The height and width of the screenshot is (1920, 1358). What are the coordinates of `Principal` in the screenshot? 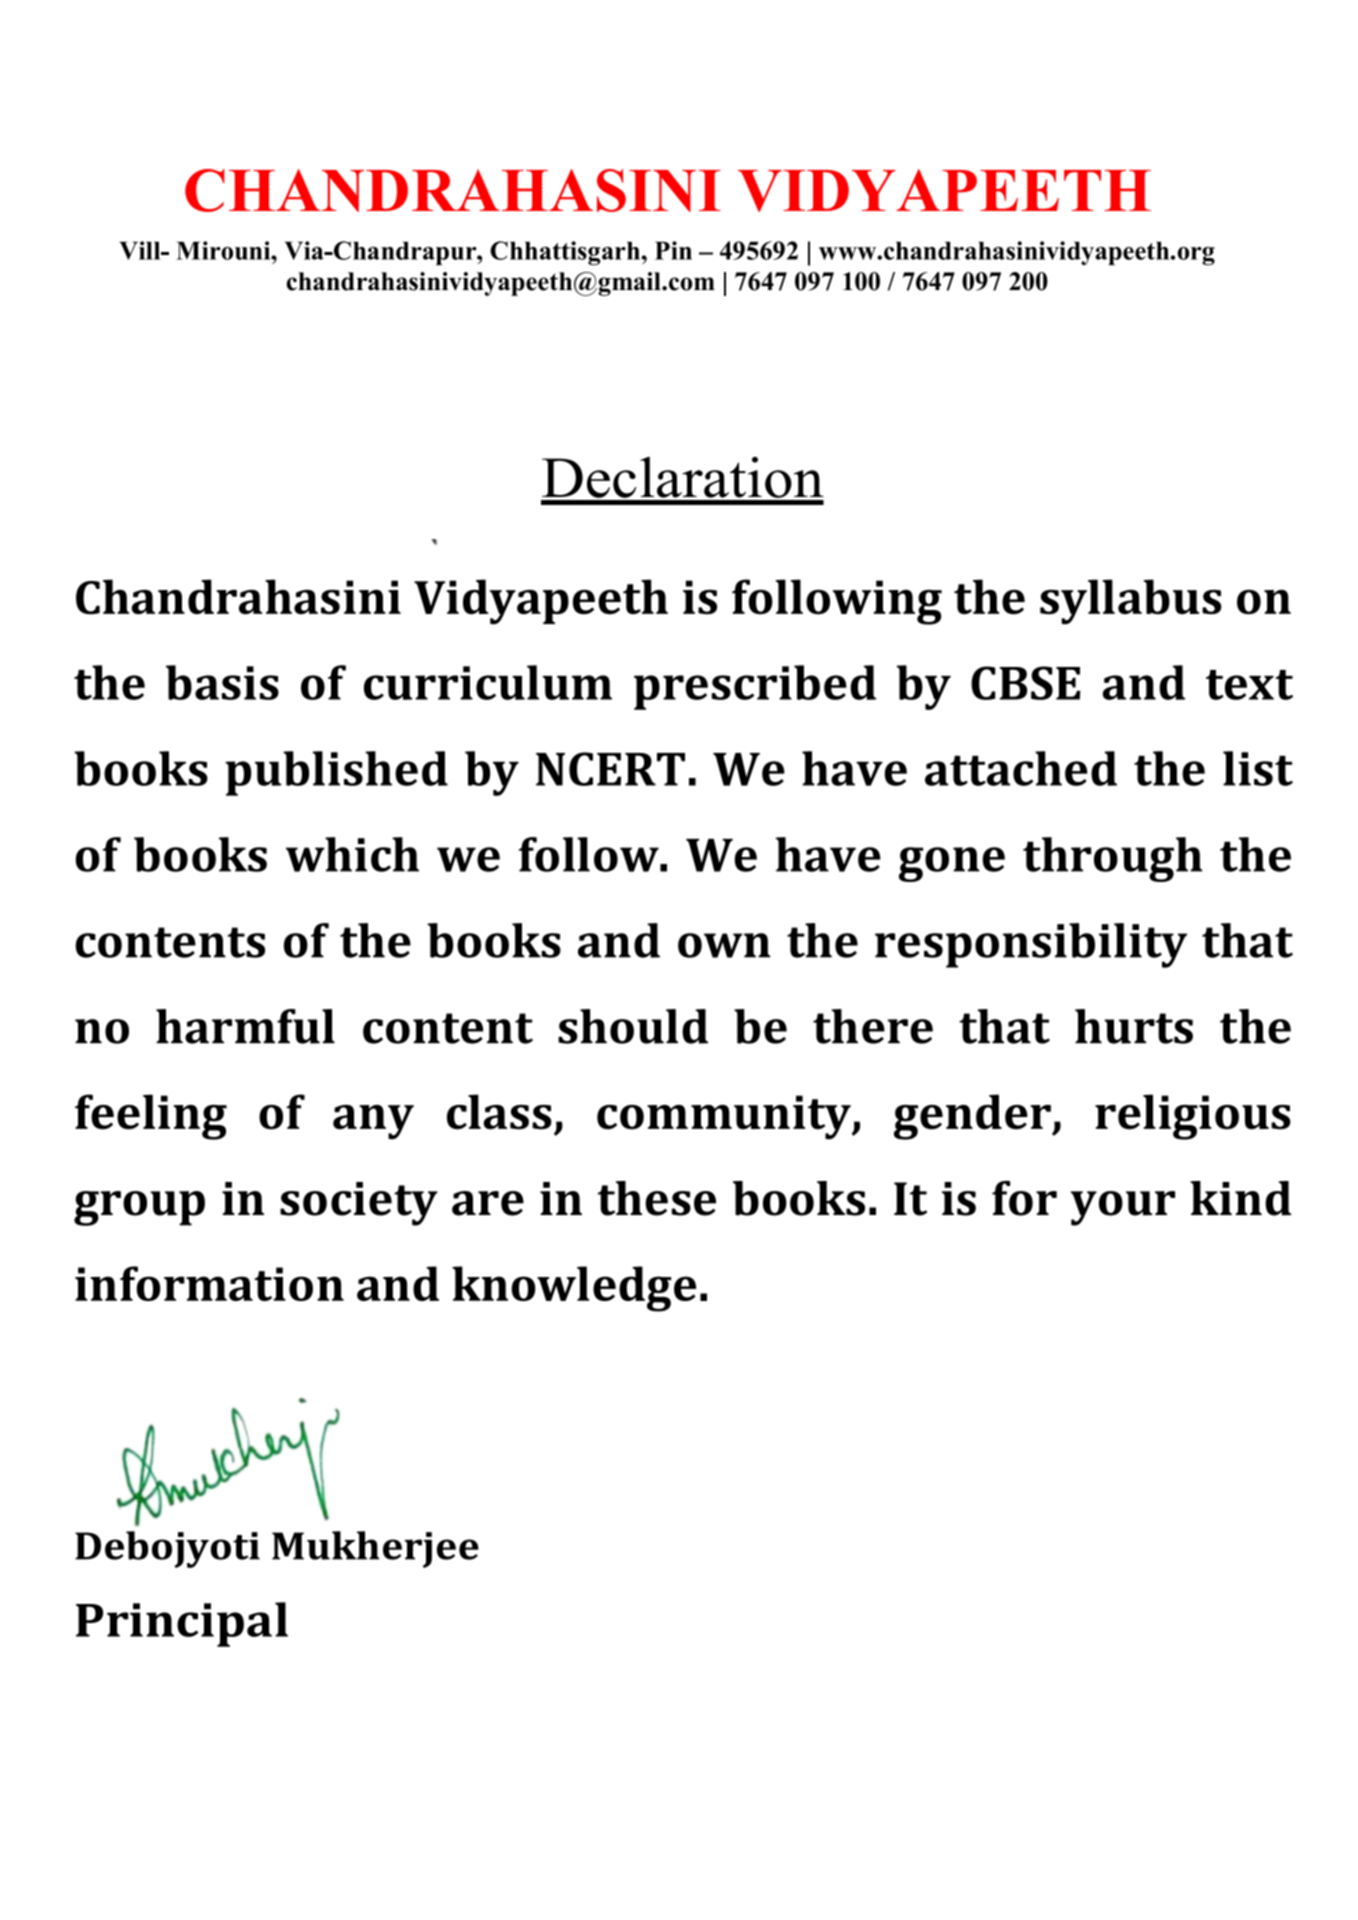 It's located at (182, 1624).
